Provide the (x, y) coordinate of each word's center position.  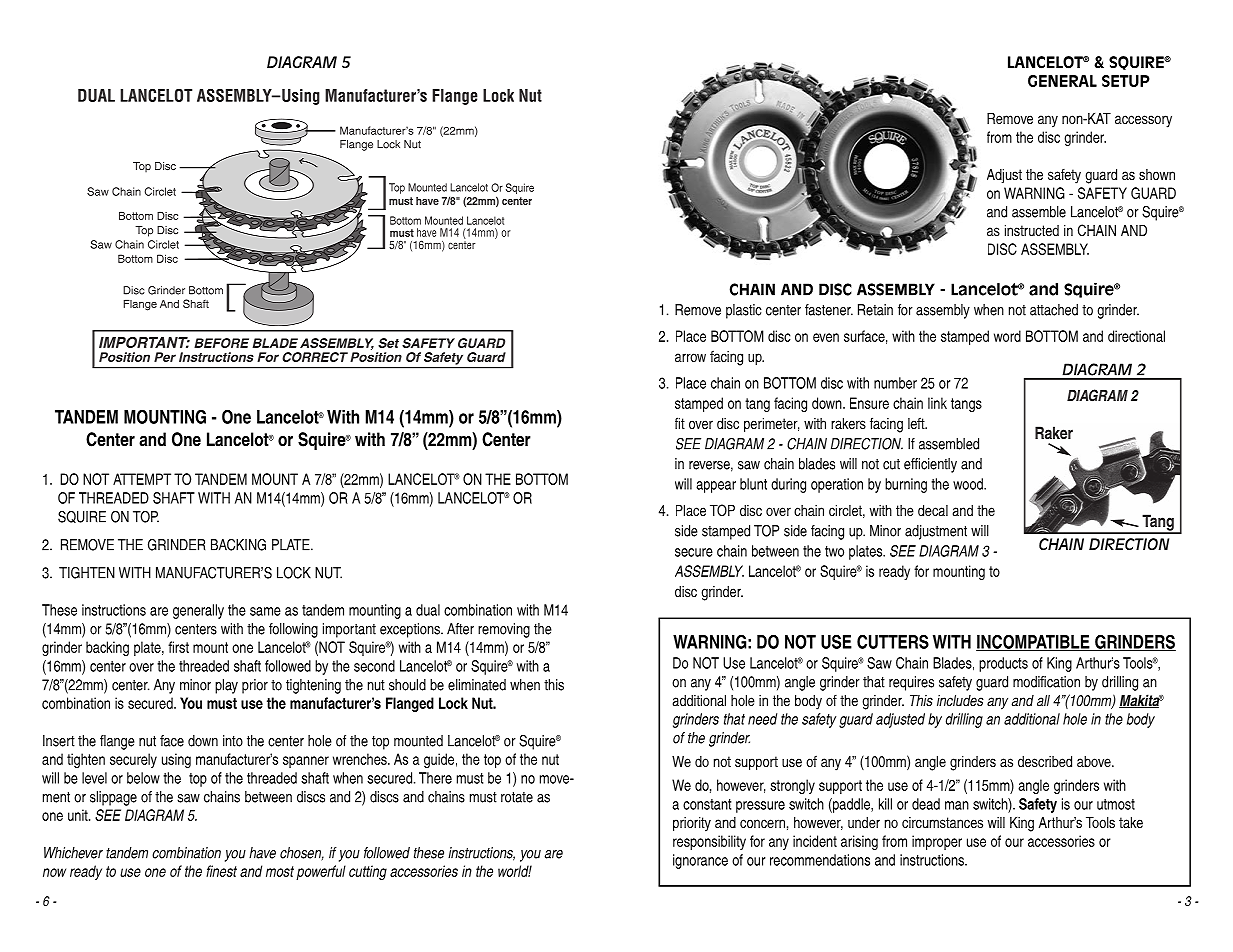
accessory (1143, 121)
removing (504, 630)
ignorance (700, 861)
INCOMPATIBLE (1034, 642)
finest (221, 871)
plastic (744, 311)
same (265, 611)
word (1007, 336)
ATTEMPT (142, 479)
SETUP (1126, 81)
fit (680, 423)
